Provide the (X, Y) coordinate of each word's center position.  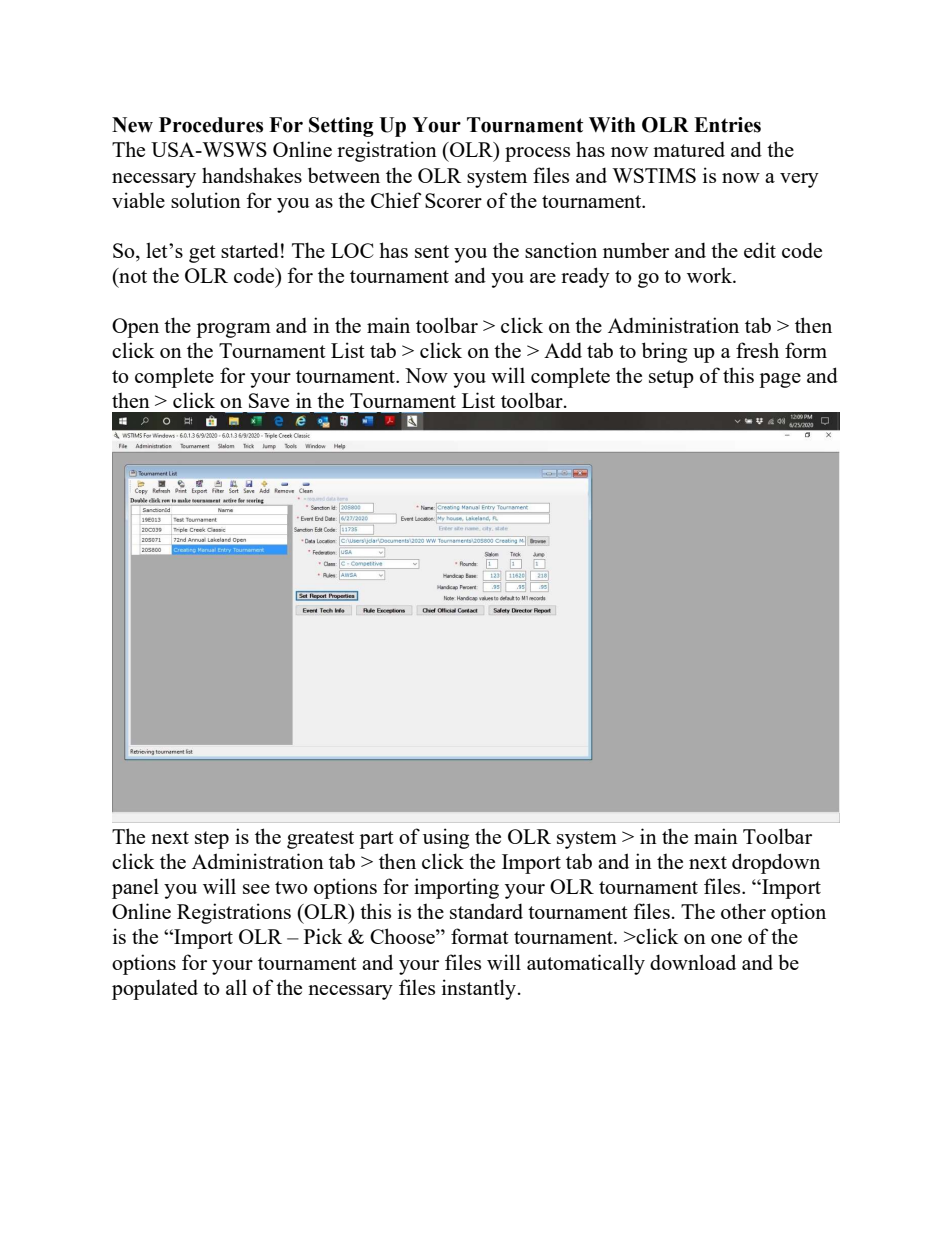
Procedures (211, 125)
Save (269, 400)
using (446, 838)
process (537, 154)
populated (155, 989)
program (233, 330)
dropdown (776, 863)
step (212, 840)
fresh (757, 350)
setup (671, 379)
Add (563, 350)
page (780, 380)
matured (689, 149)
